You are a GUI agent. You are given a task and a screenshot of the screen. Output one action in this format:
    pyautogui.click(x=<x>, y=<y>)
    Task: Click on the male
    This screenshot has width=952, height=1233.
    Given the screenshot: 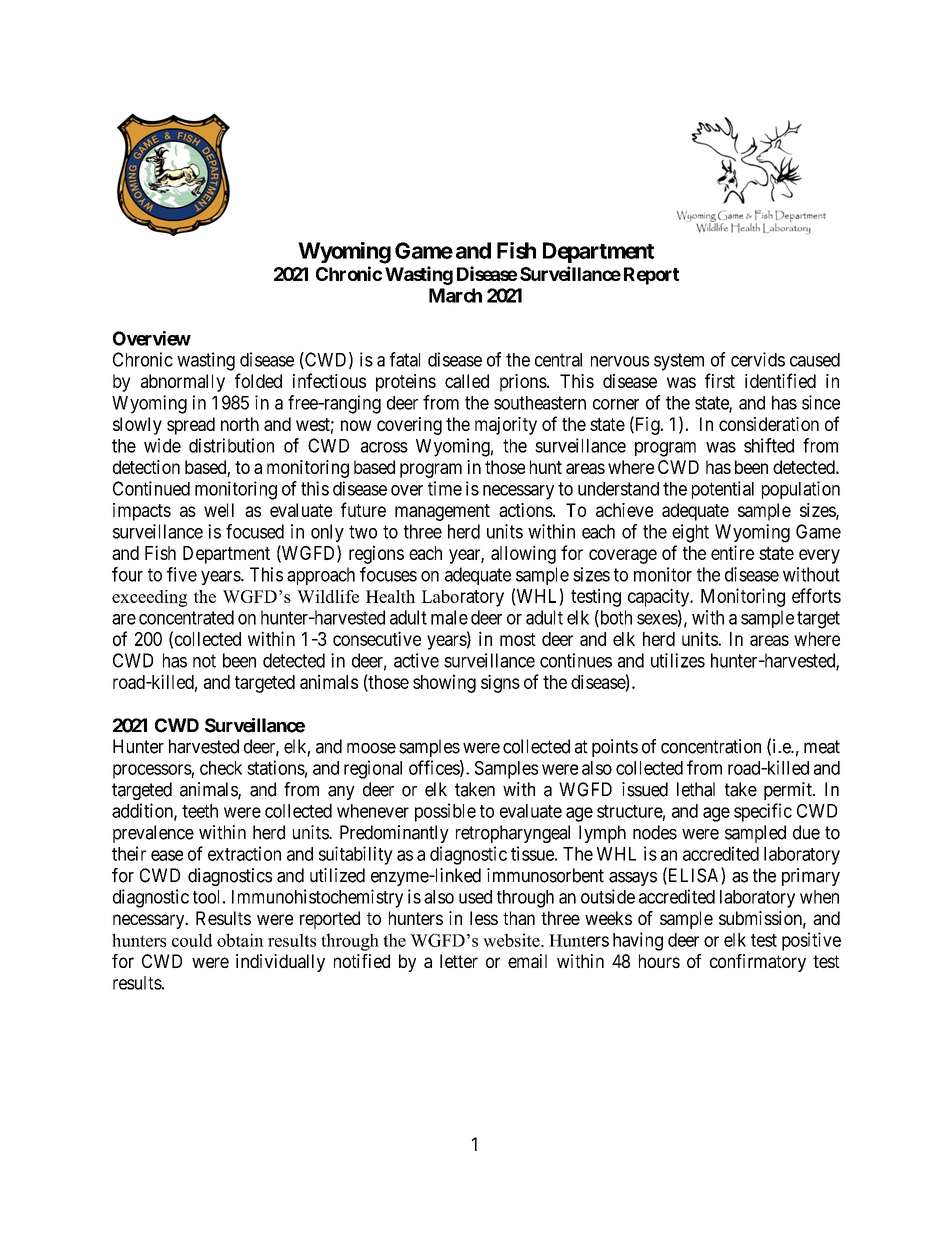 What is the action you would take?
    pyautogui.click(x=449, y=617)
